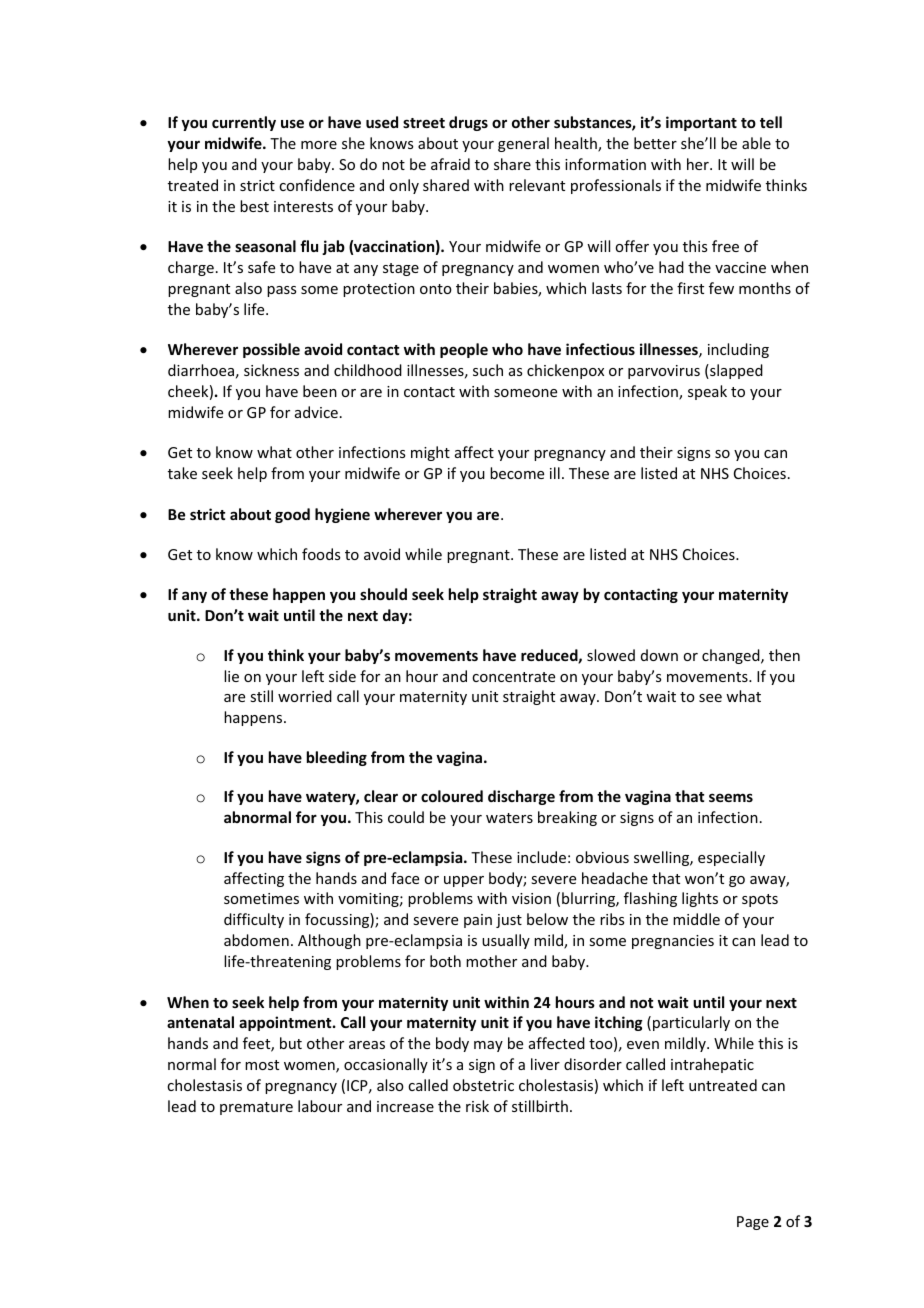 Image resolution: width=924 pixels, height=1308 pixels. What do you see at coordinates (231, 676) in the screenshot?
I see `lie` at bounding box center [231, 676].
